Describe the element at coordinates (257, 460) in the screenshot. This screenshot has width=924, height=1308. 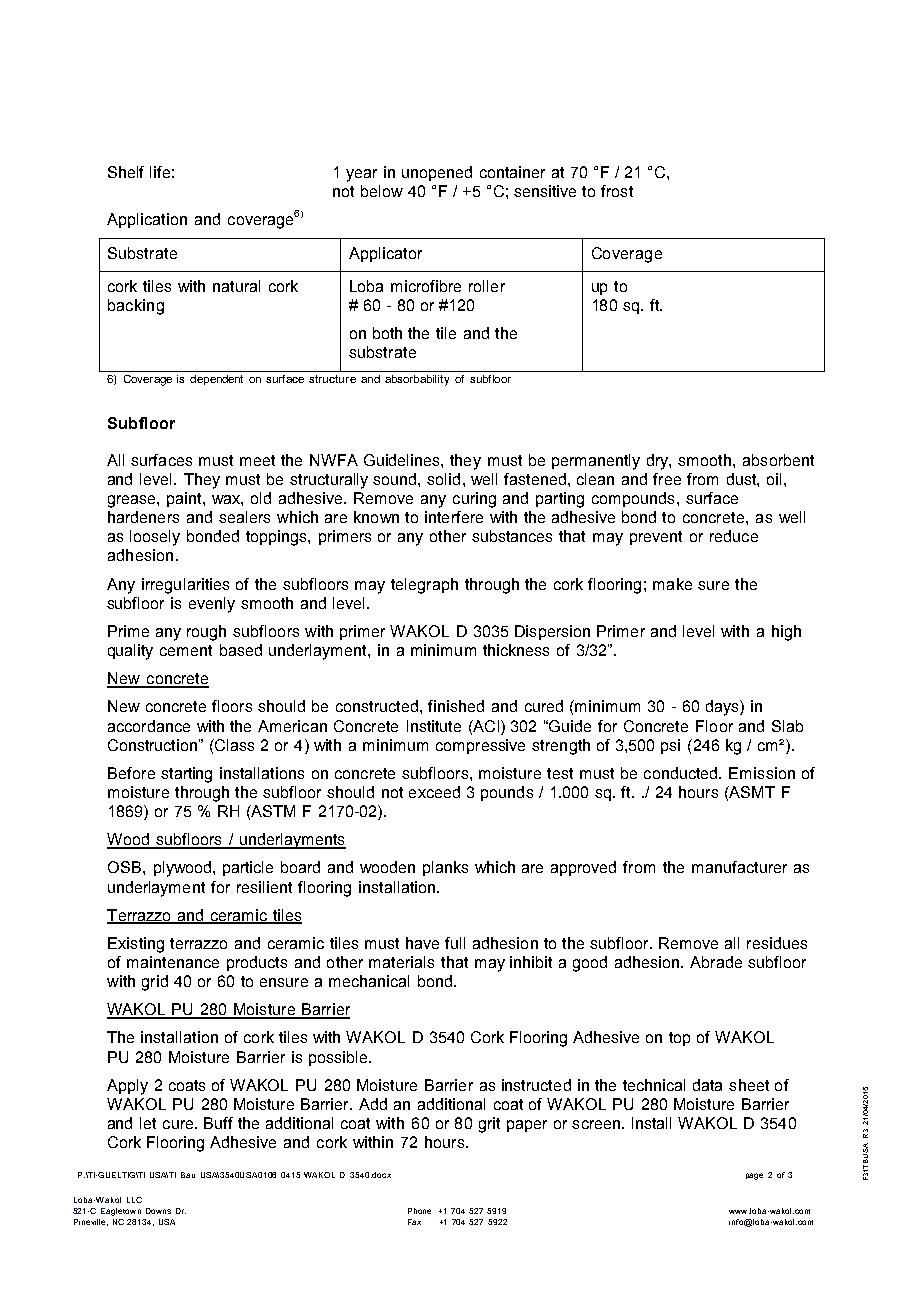
I see `meet` at that location.
